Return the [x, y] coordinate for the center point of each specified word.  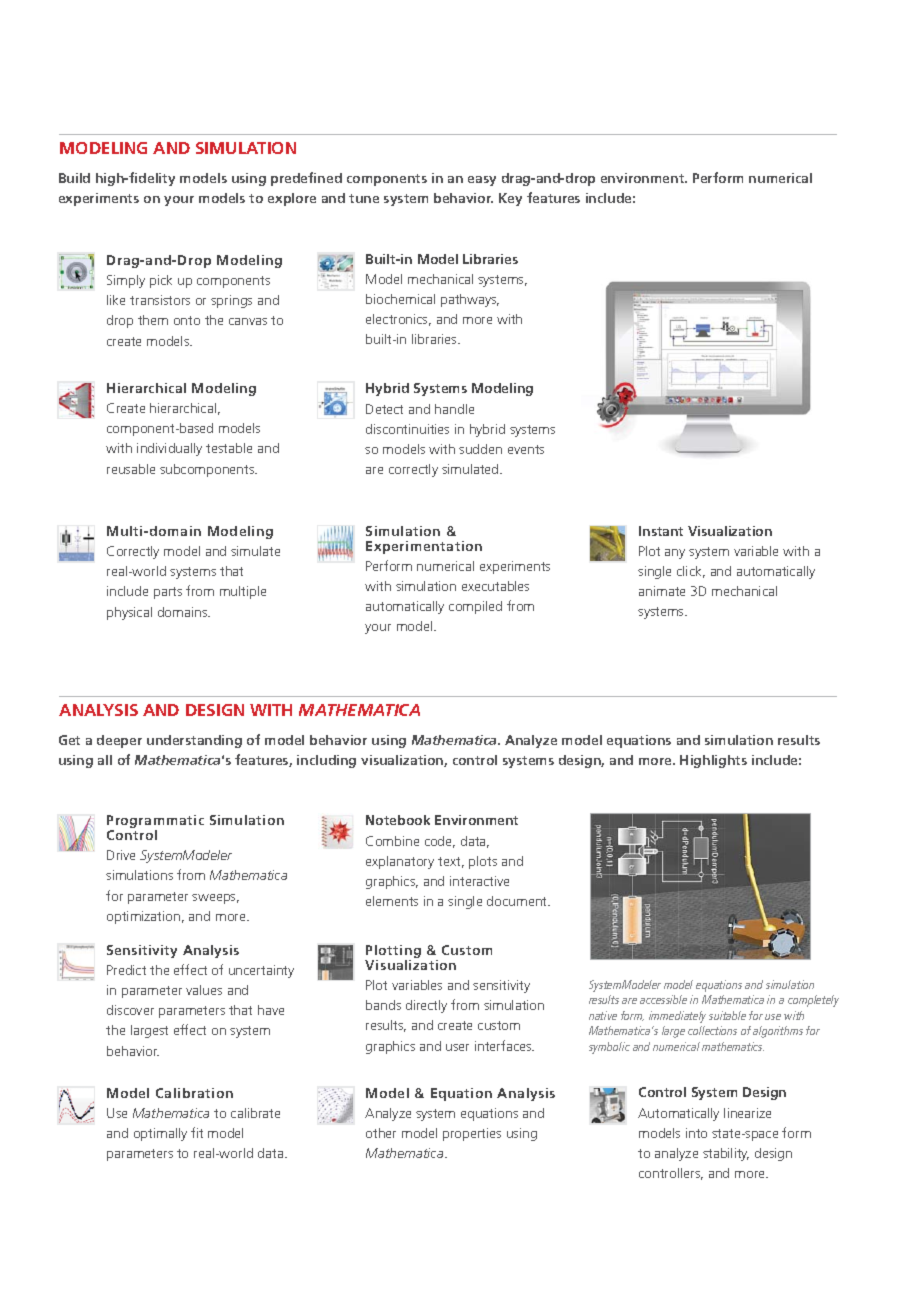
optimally [160, 1134]
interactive [479, 881]
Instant [661, 531]
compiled [475, 607]
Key [510, 199]
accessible [663, 999]
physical [129, 613]
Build [74, 178]
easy [482, 181]
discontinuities [407, 429]
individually [169, 449]
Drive [121, 855]
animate [662, 591]
